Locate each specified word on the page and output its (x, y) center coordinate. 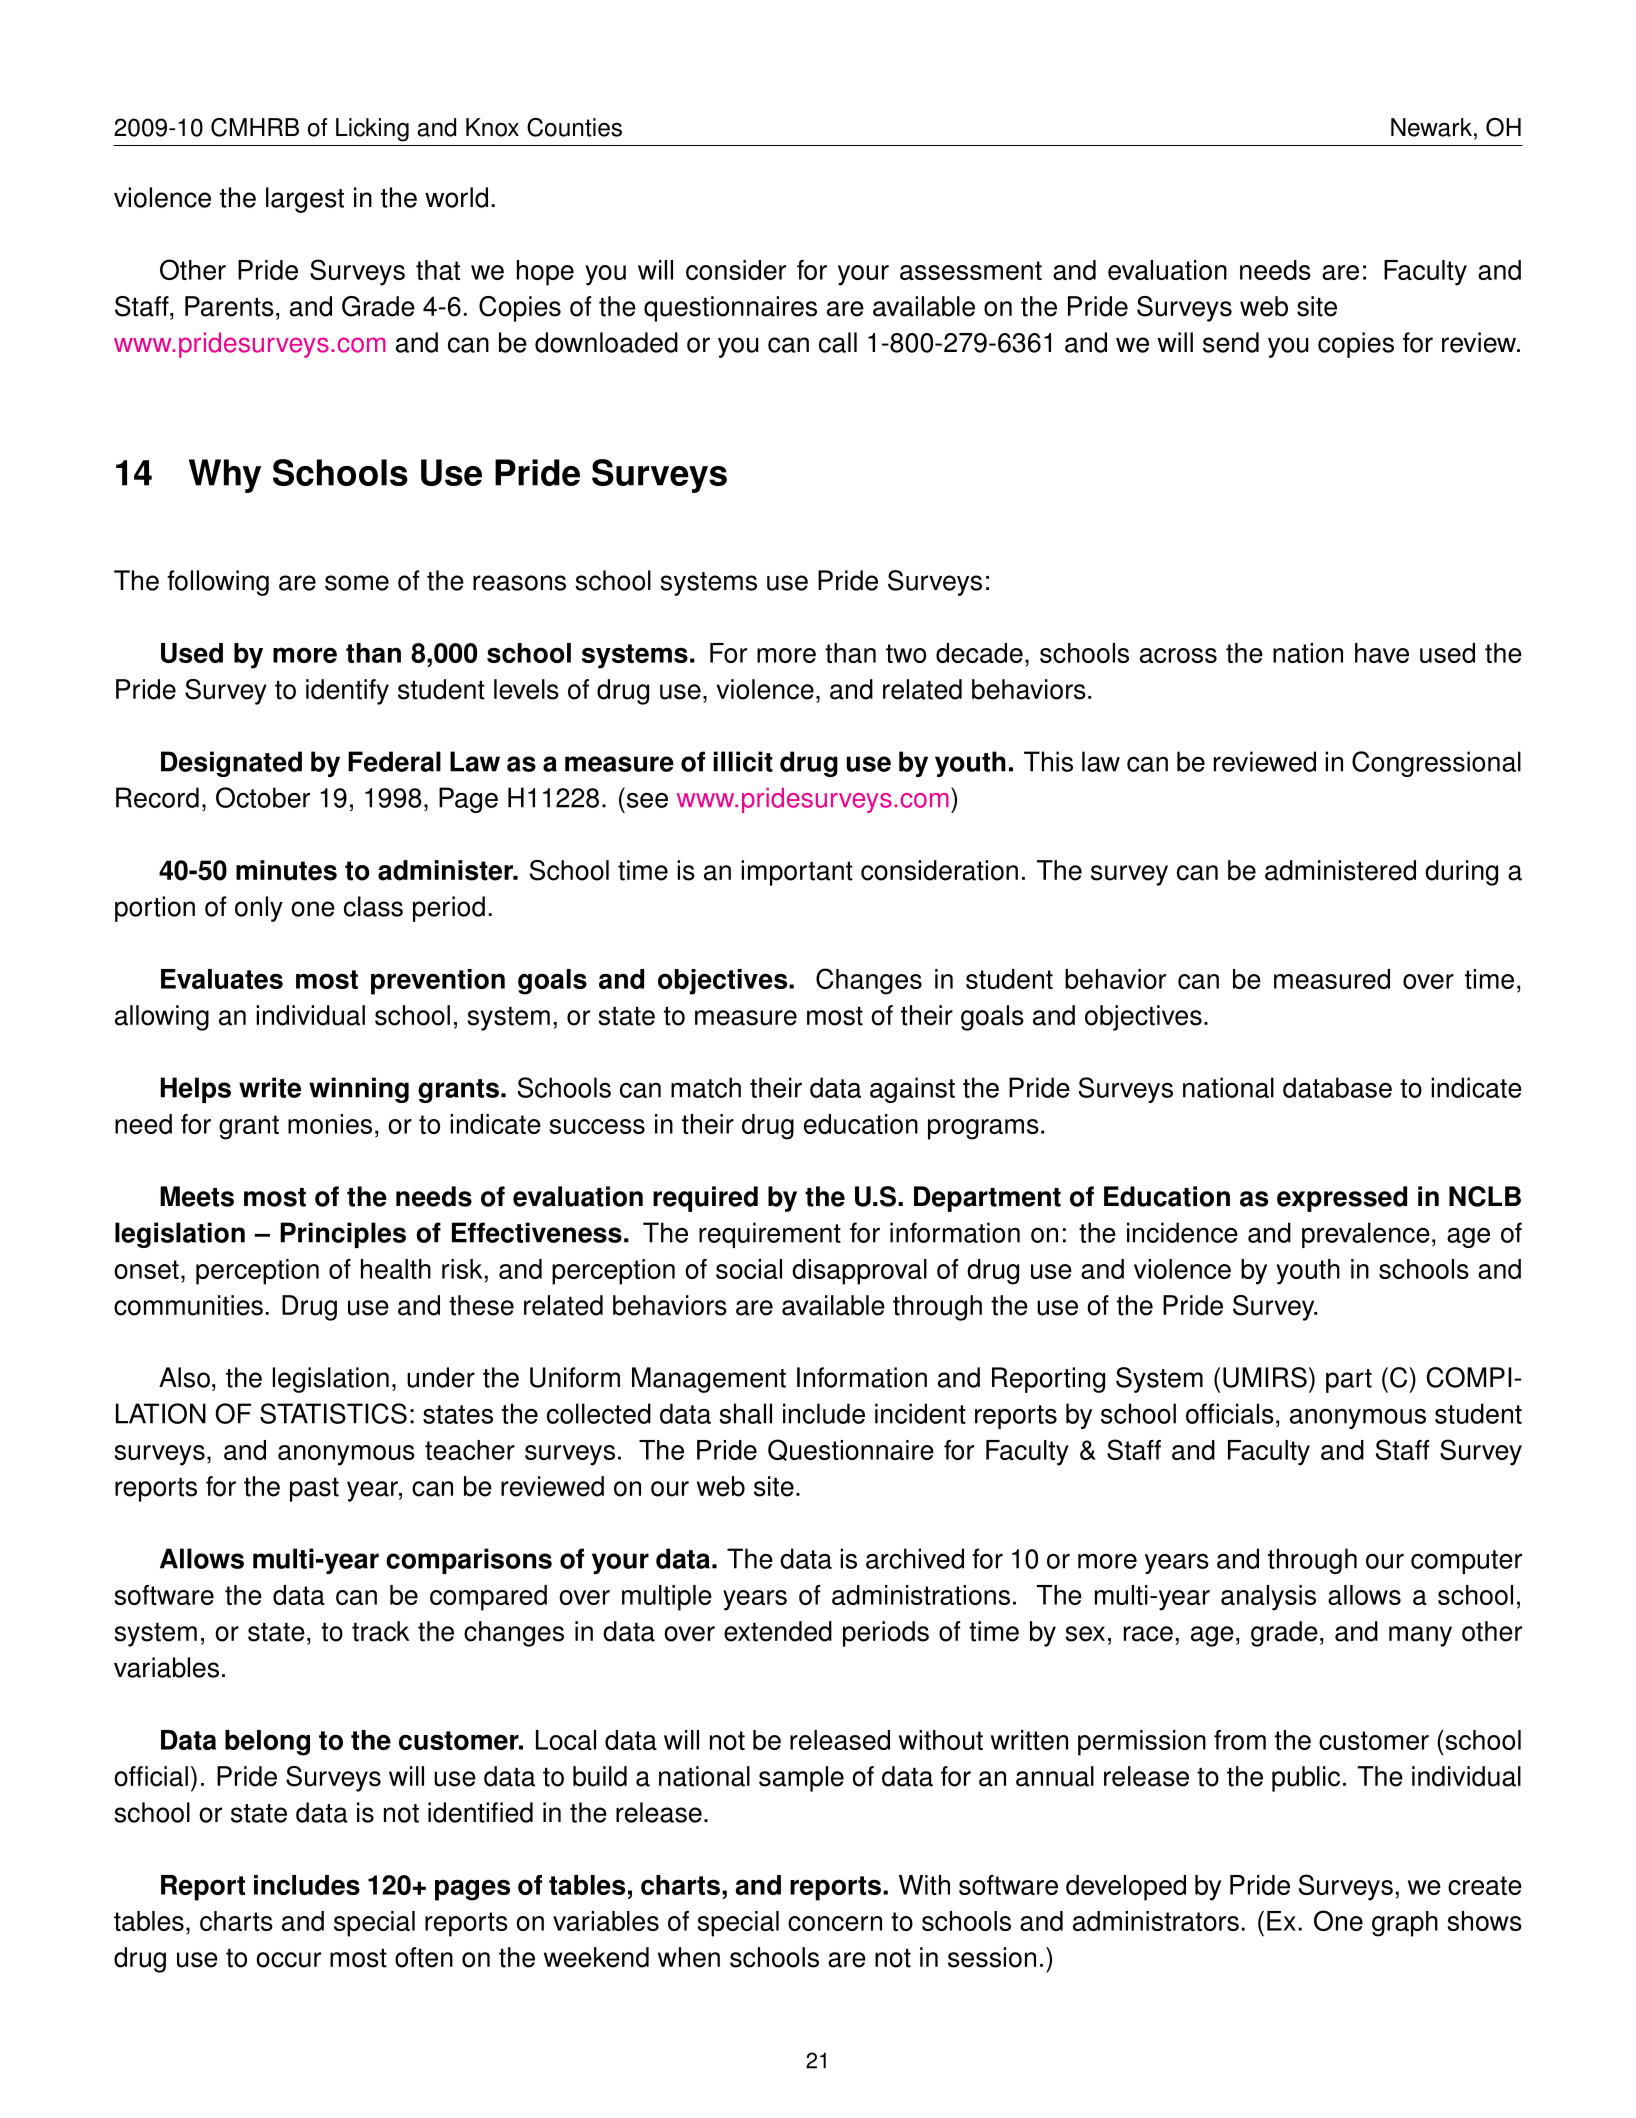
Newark (1431, 127)
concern (835, 1923)
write (270, 1087)
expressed (1342, 1199)
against (912, 1090)
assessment (971, 270)
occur (288, 1960)
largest (305, 200)
